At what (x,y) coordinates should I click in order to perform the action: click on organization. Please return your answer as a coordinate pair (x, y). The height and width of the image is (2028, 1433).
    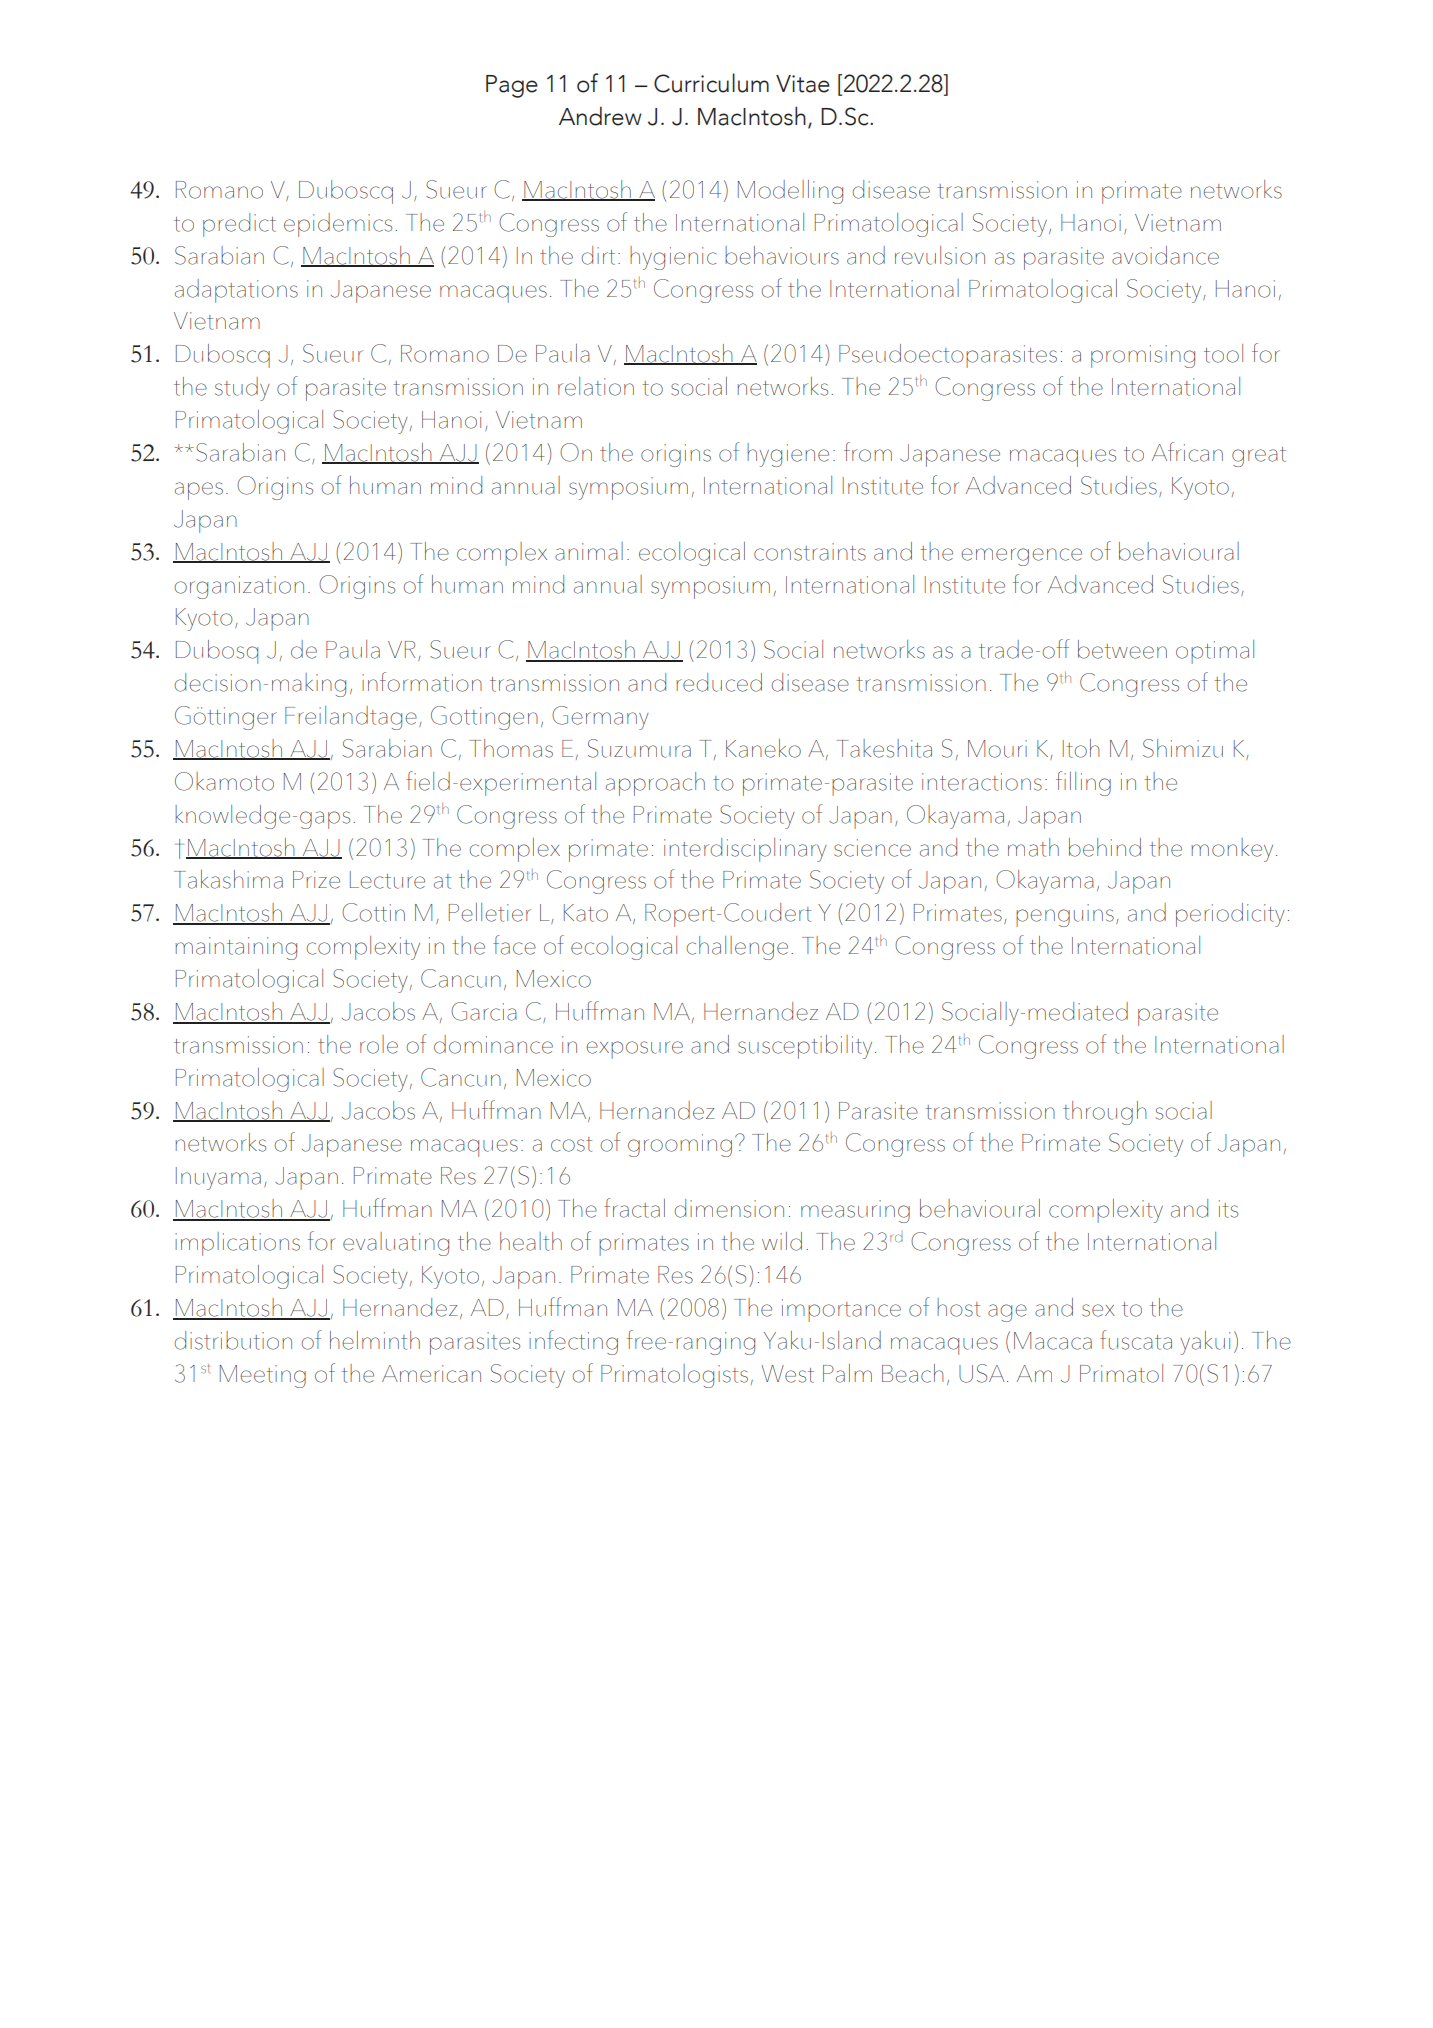
    Looking at the image, I should click on (239, 587).
